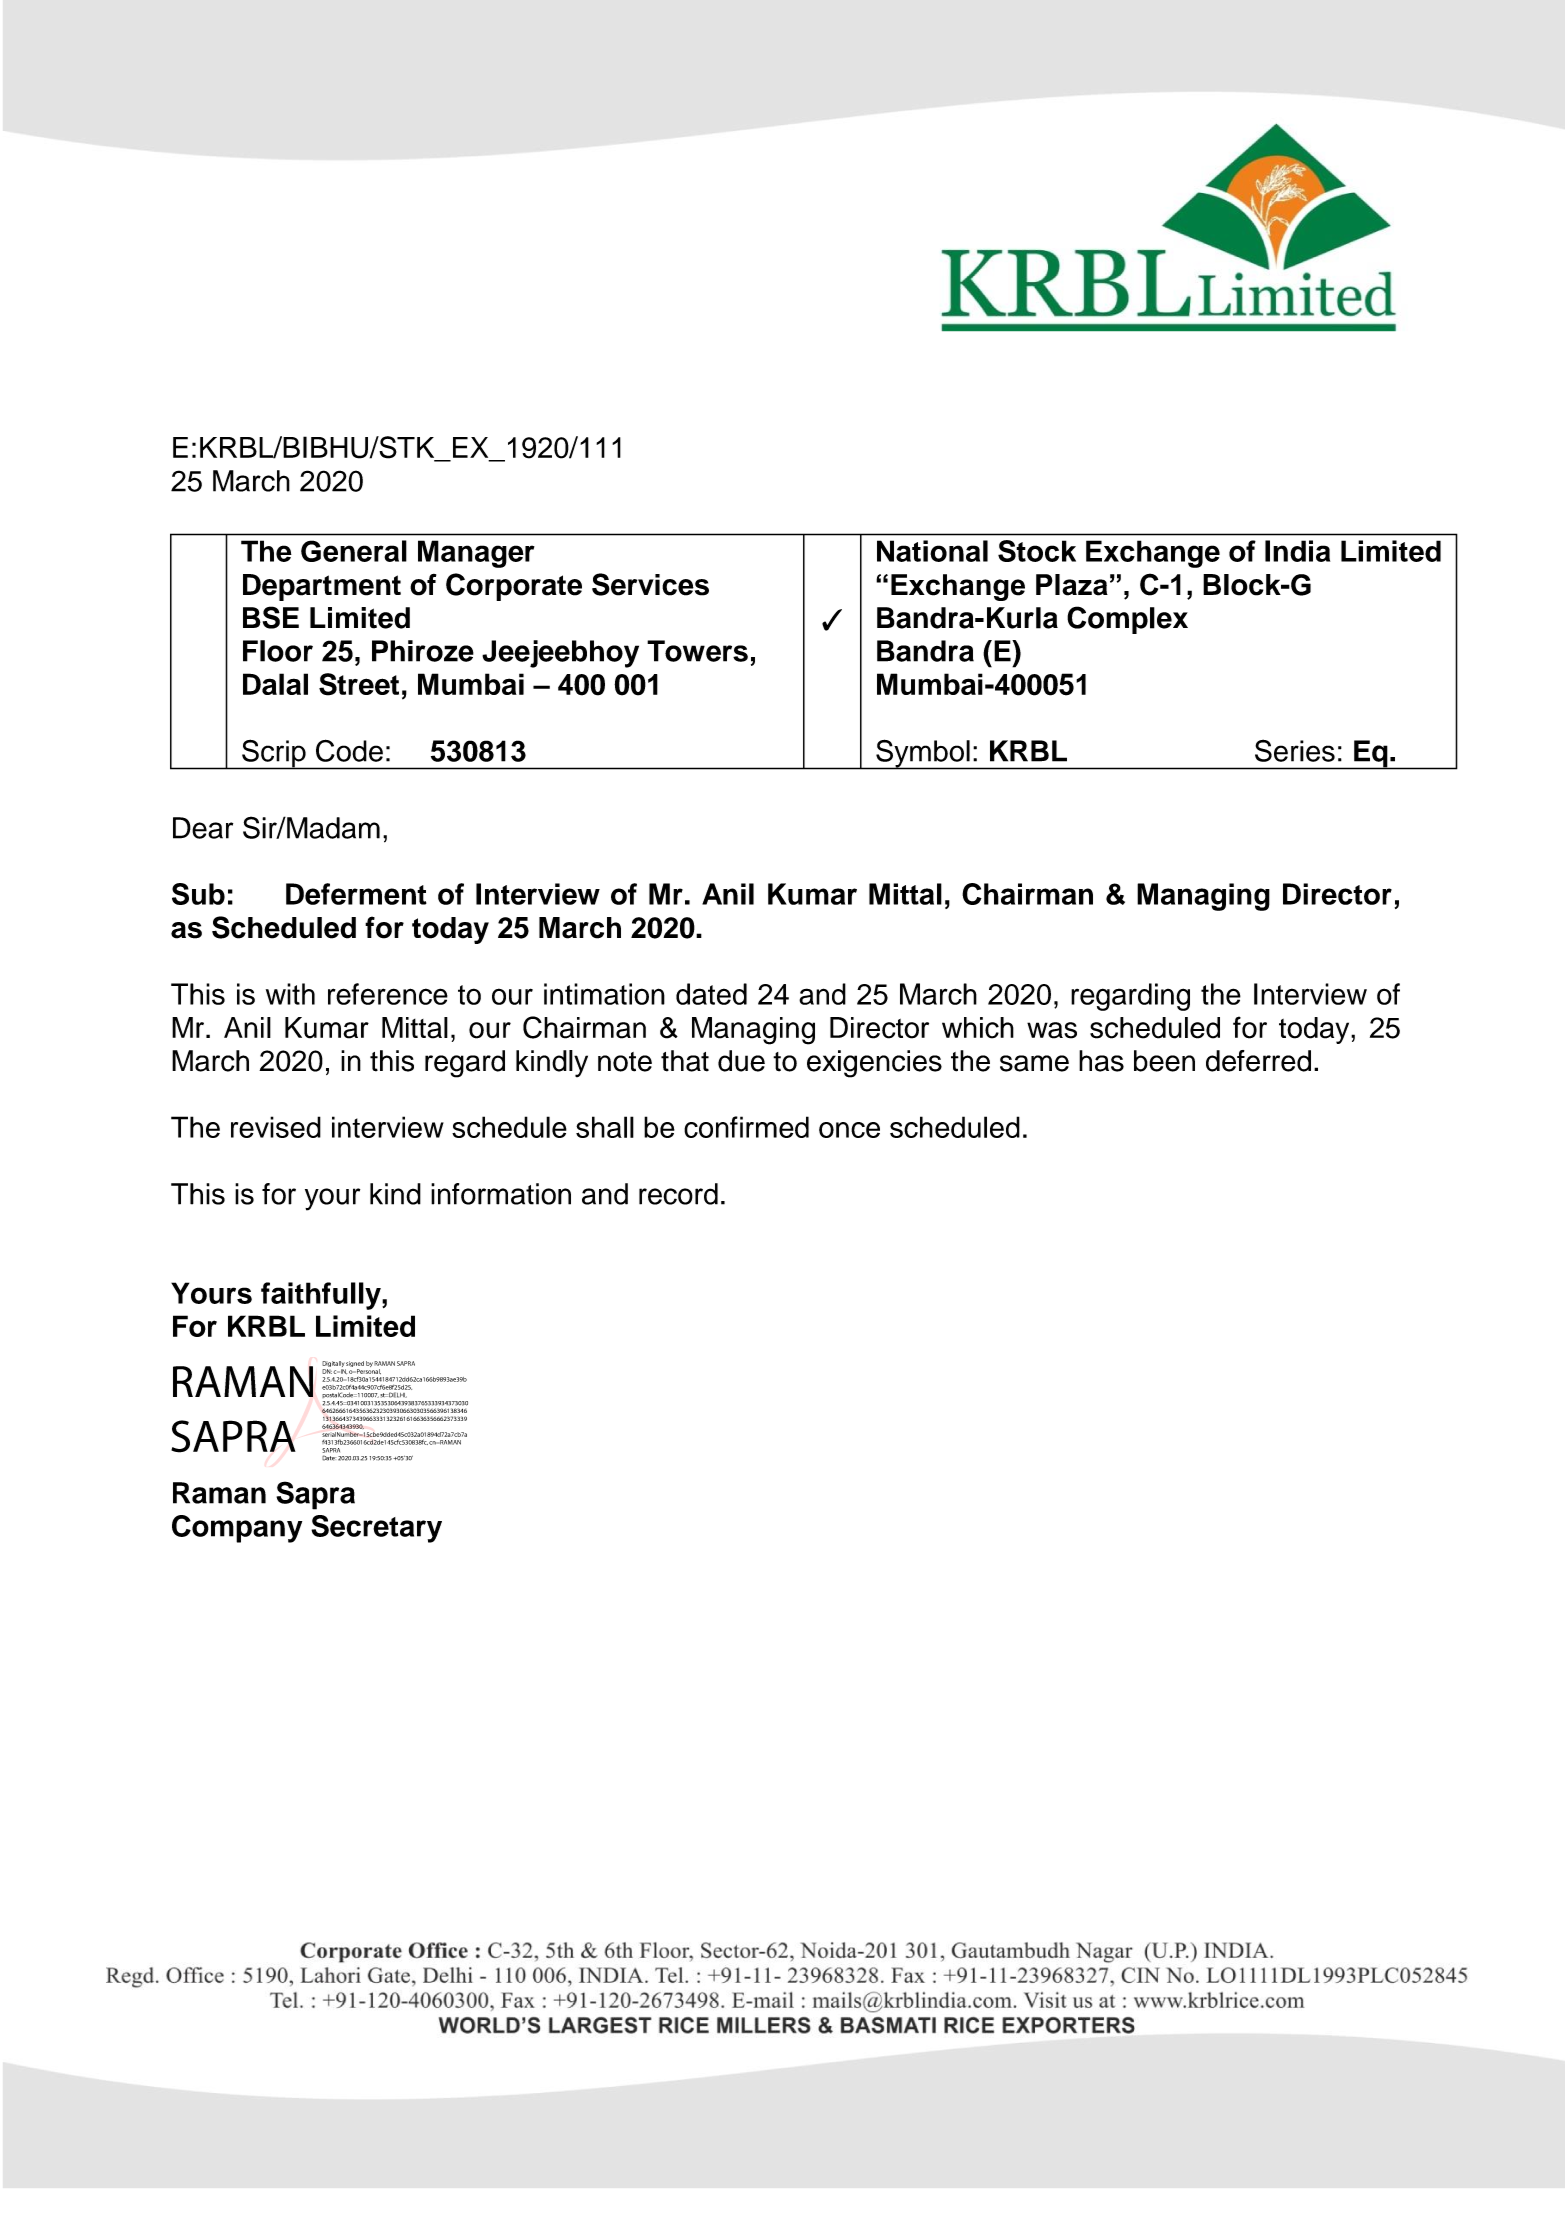 The height and width of the document is (2213, 1565). Describe the element at coordinates (1295, 750) in the document. I see `Series` at that location.
